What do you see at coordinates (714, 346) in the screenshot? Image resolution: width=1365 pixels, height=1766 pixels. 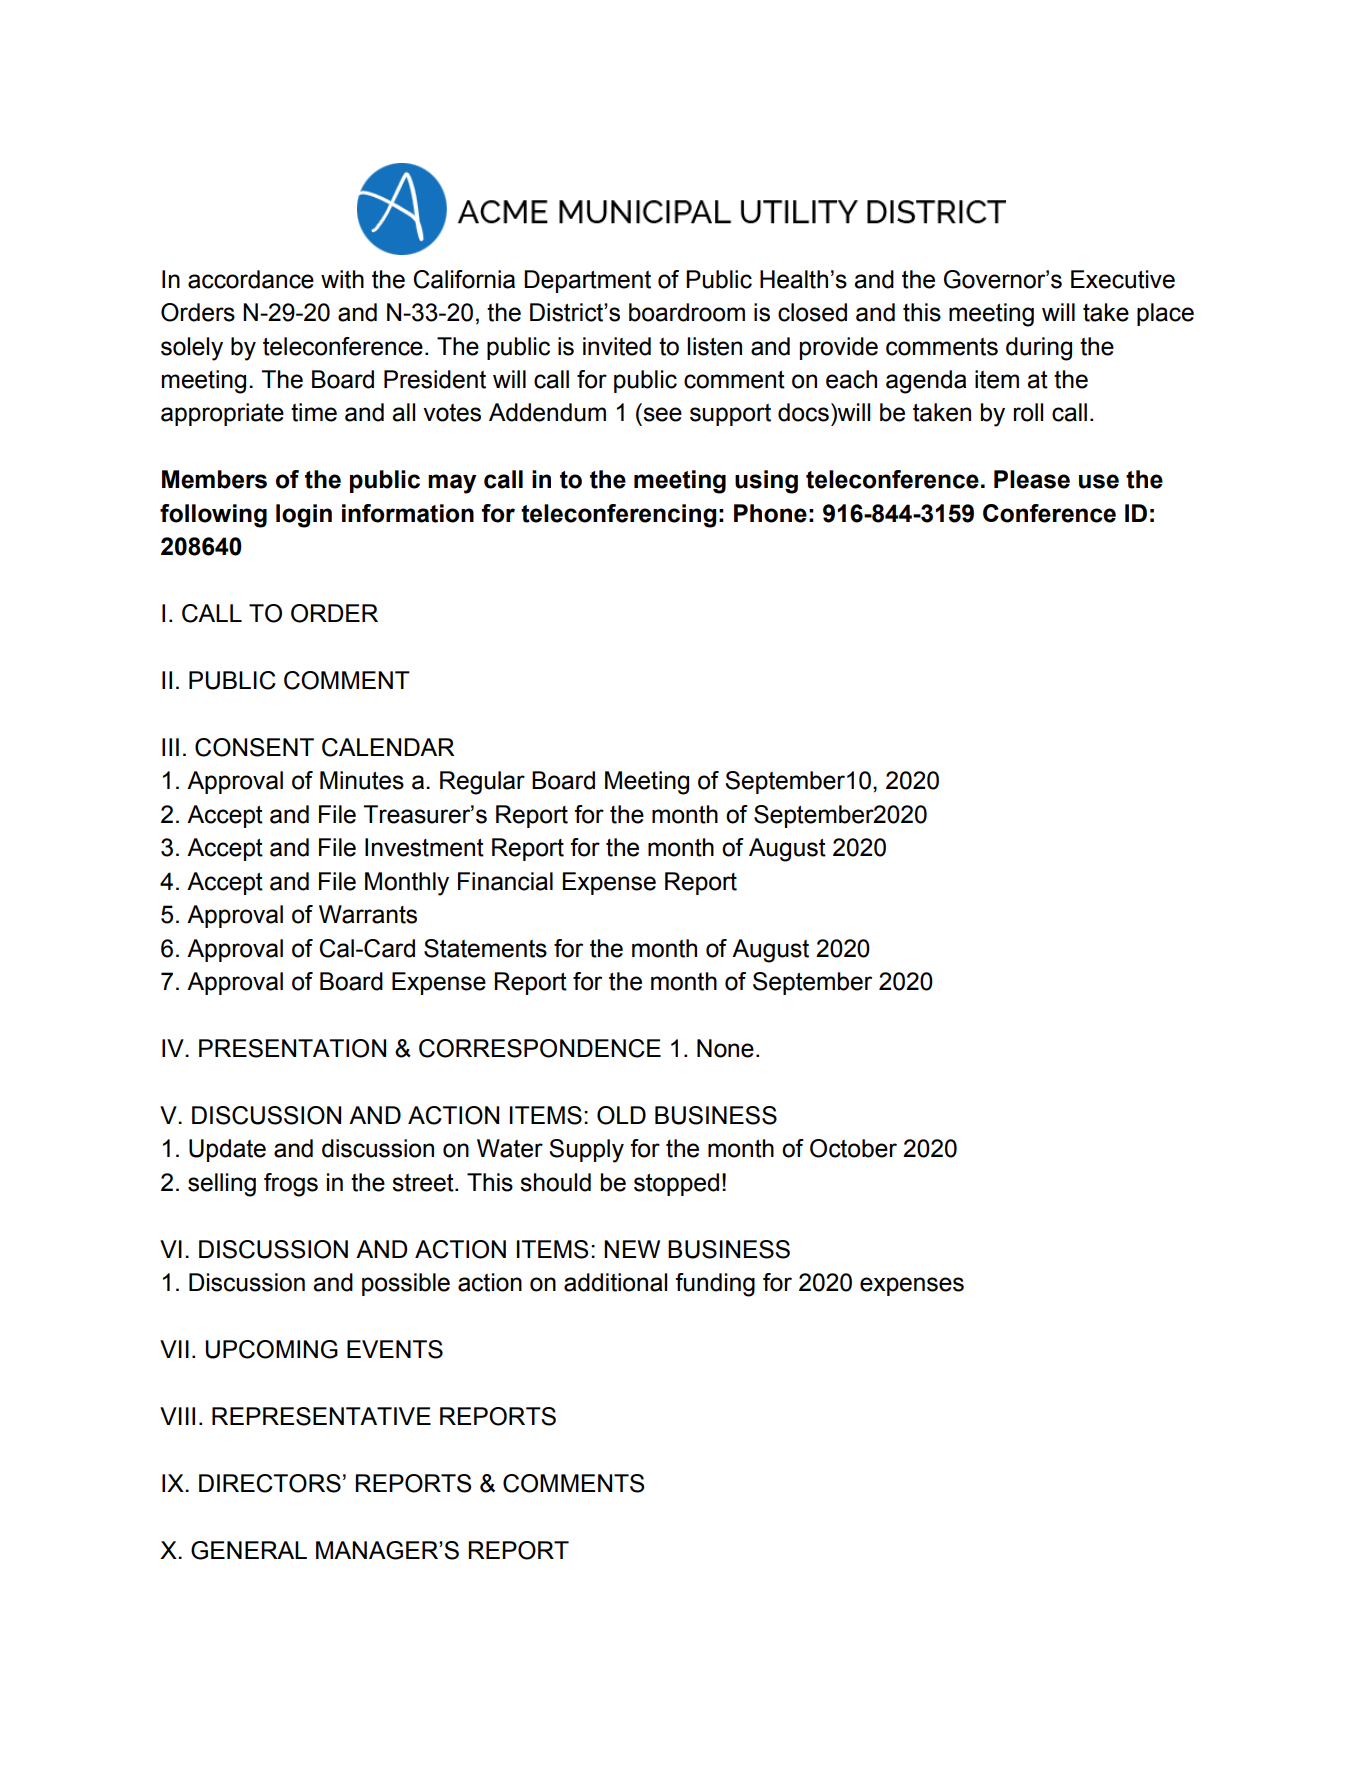 I see `listen` at bounding box center [714, 346].
